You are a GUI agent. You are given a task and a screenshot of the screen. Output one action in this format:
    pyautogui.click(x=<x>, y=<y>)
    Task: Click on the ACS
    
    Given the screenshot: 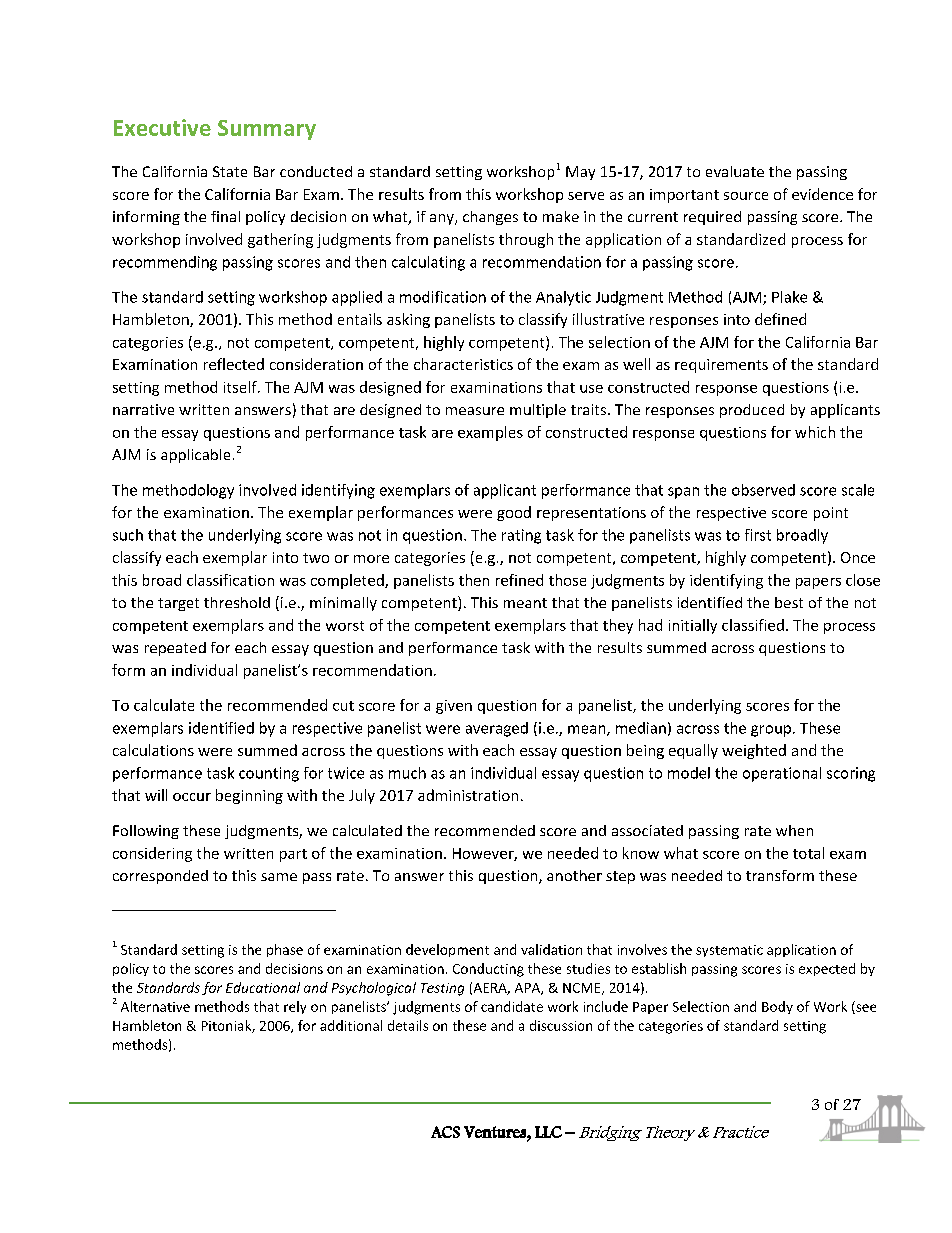 What is the action you would take?
    pyautogui.click(x=445, y=1132)
